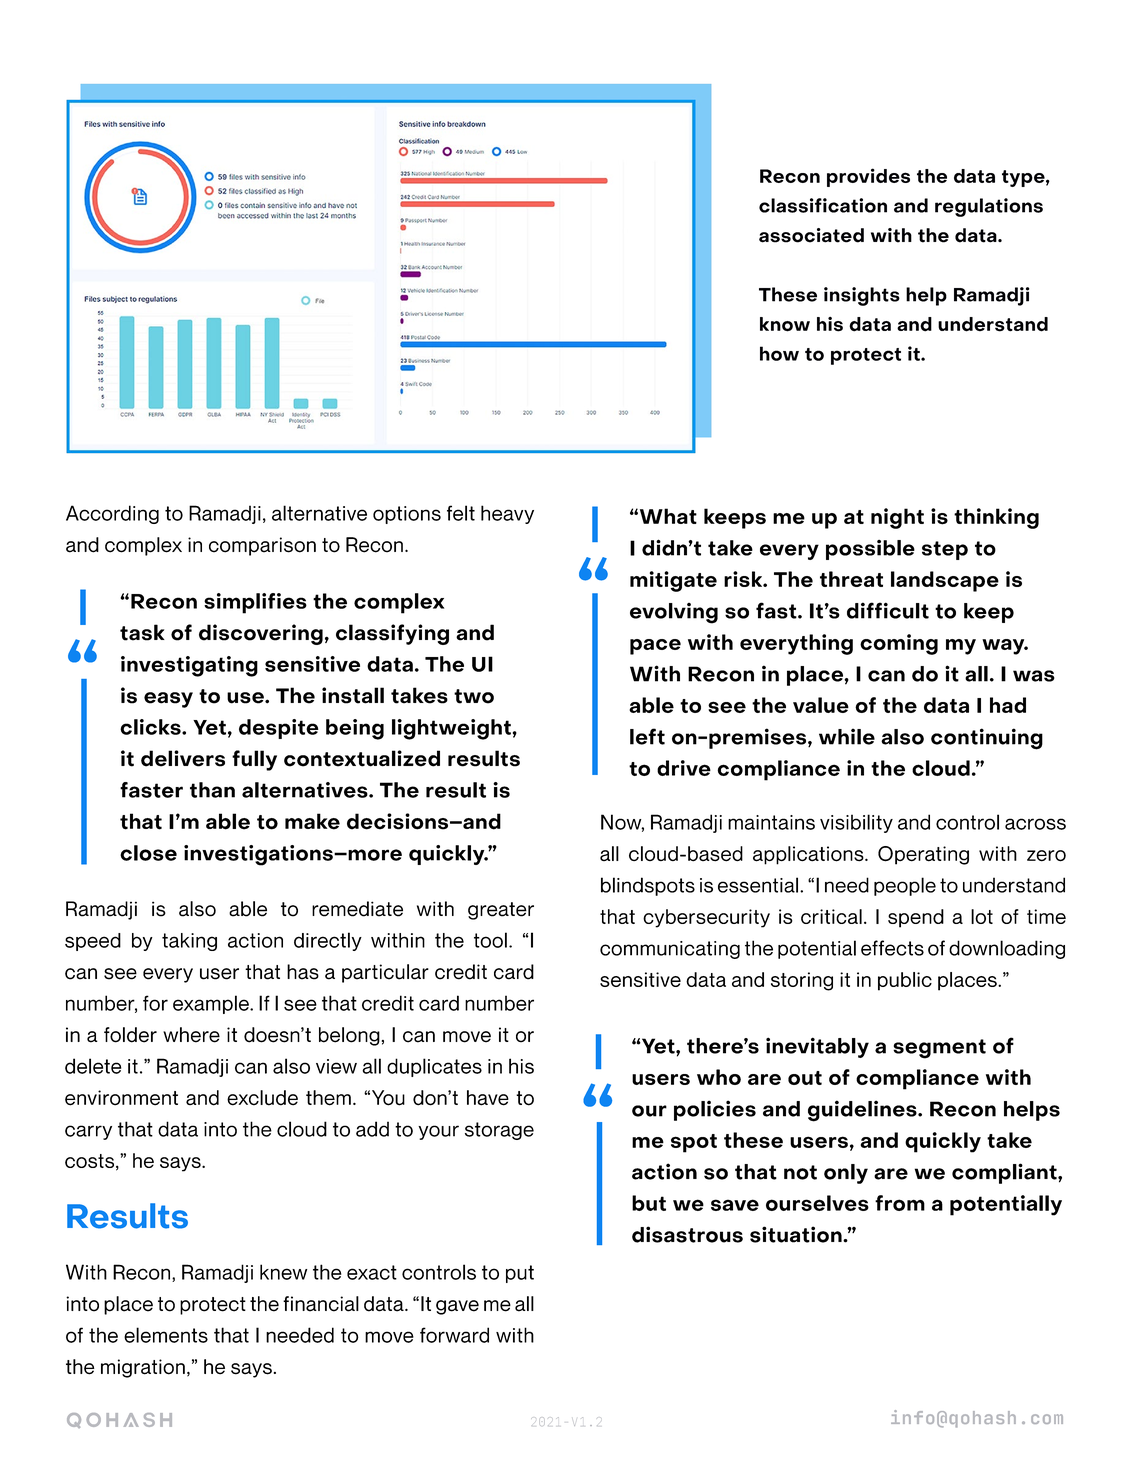 The height and width of the screenshot is (1467, 1133). What do you see at coordinates (166, 1335) in the screenshot?
I see `elements` at bounding box center [166, 1335].
